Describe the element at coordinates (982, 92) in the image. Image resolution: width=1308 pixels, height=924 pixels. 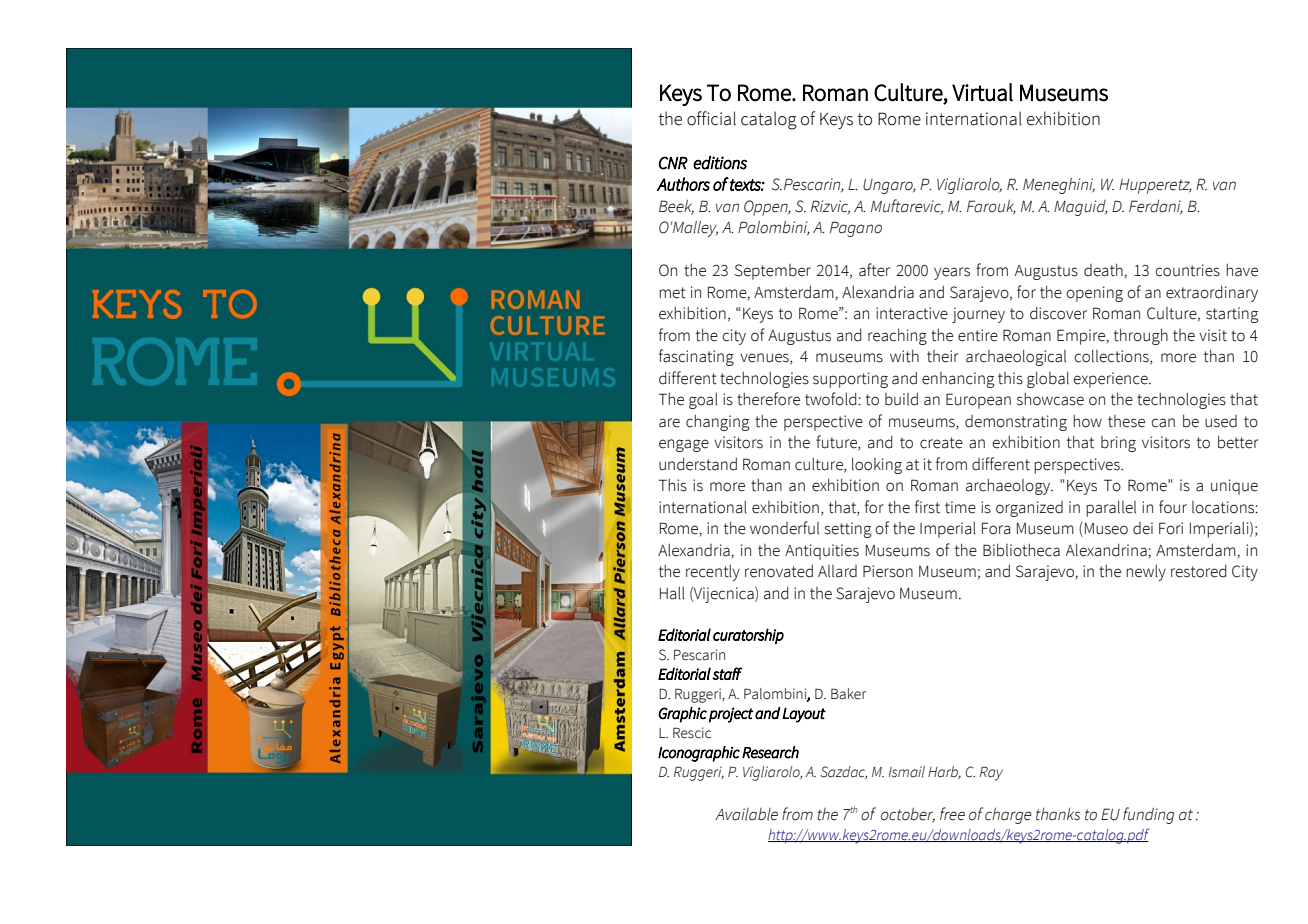
I see `Virtual` at that location.
